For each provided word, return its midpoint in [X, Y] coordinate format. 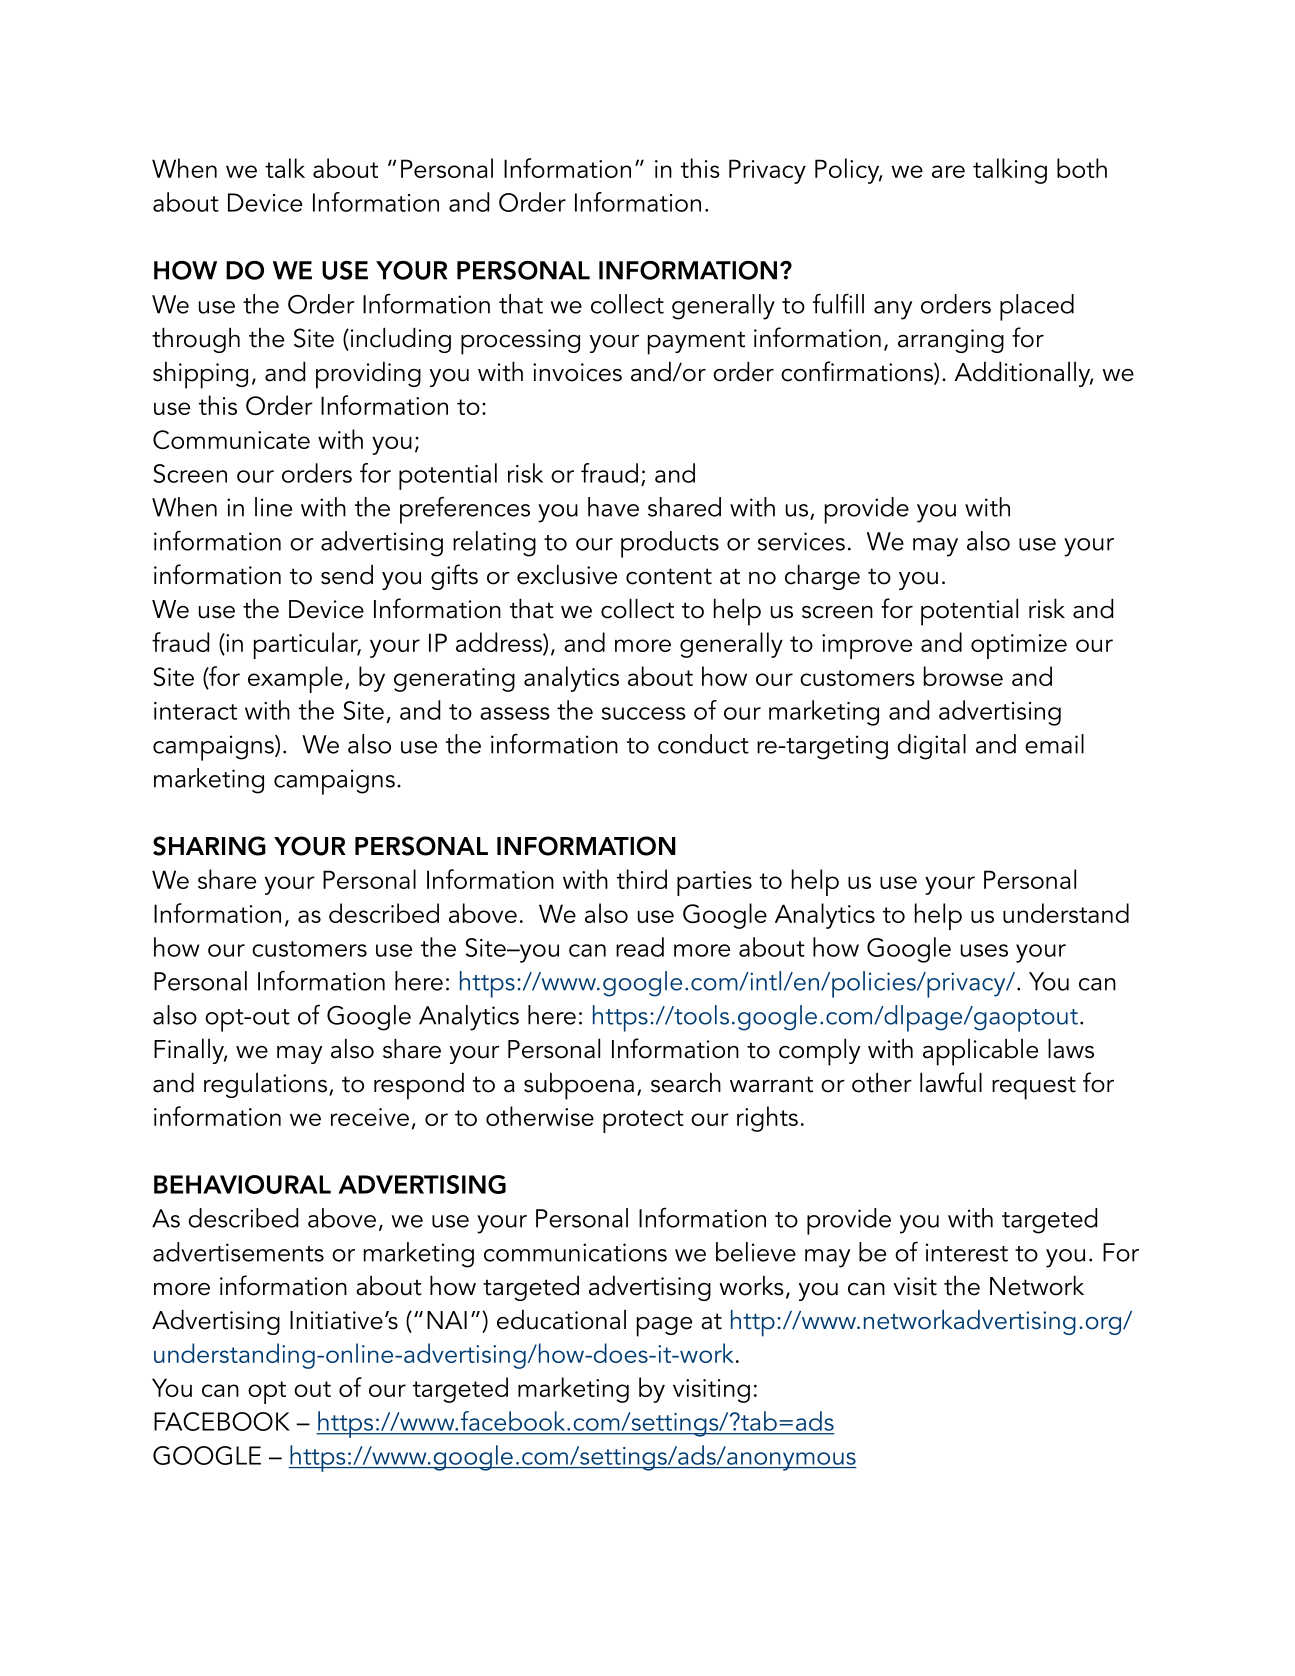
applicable [980, 1052]
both [1082, 168]
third [642, 879]
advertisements [238, 1252]
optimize [1019, 646]
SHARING [209, 846]
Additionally [1023, 374]
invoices [577, 372]
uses [984, 950]
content [669, 576]
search [686, 1083]
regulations [265, 1085]
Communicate [231, 439]
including [399, 340]
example [295, 679]
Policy [848, 171]
